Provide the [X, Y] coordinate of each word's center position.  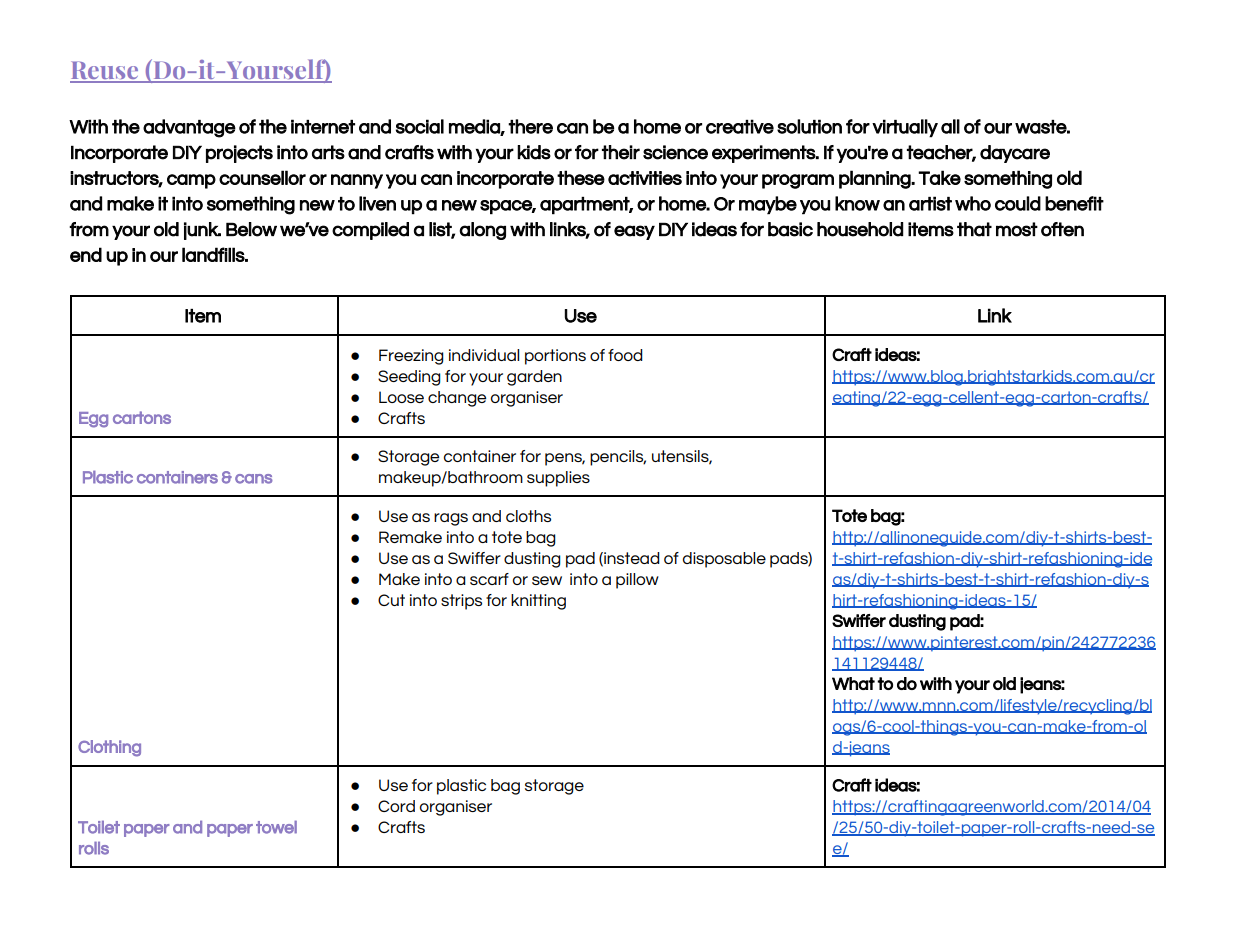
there [530, 126]
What [853, 683]
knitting [538, 602]
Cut [391, 600]
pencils [618, 458]
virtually [905, 128]
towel [276, 827]
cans [254, 479]
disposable [724, 560]
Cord [396, 806]
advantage [189, 128]
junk [202, 231]
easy [634, 232]
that [974, 229]
